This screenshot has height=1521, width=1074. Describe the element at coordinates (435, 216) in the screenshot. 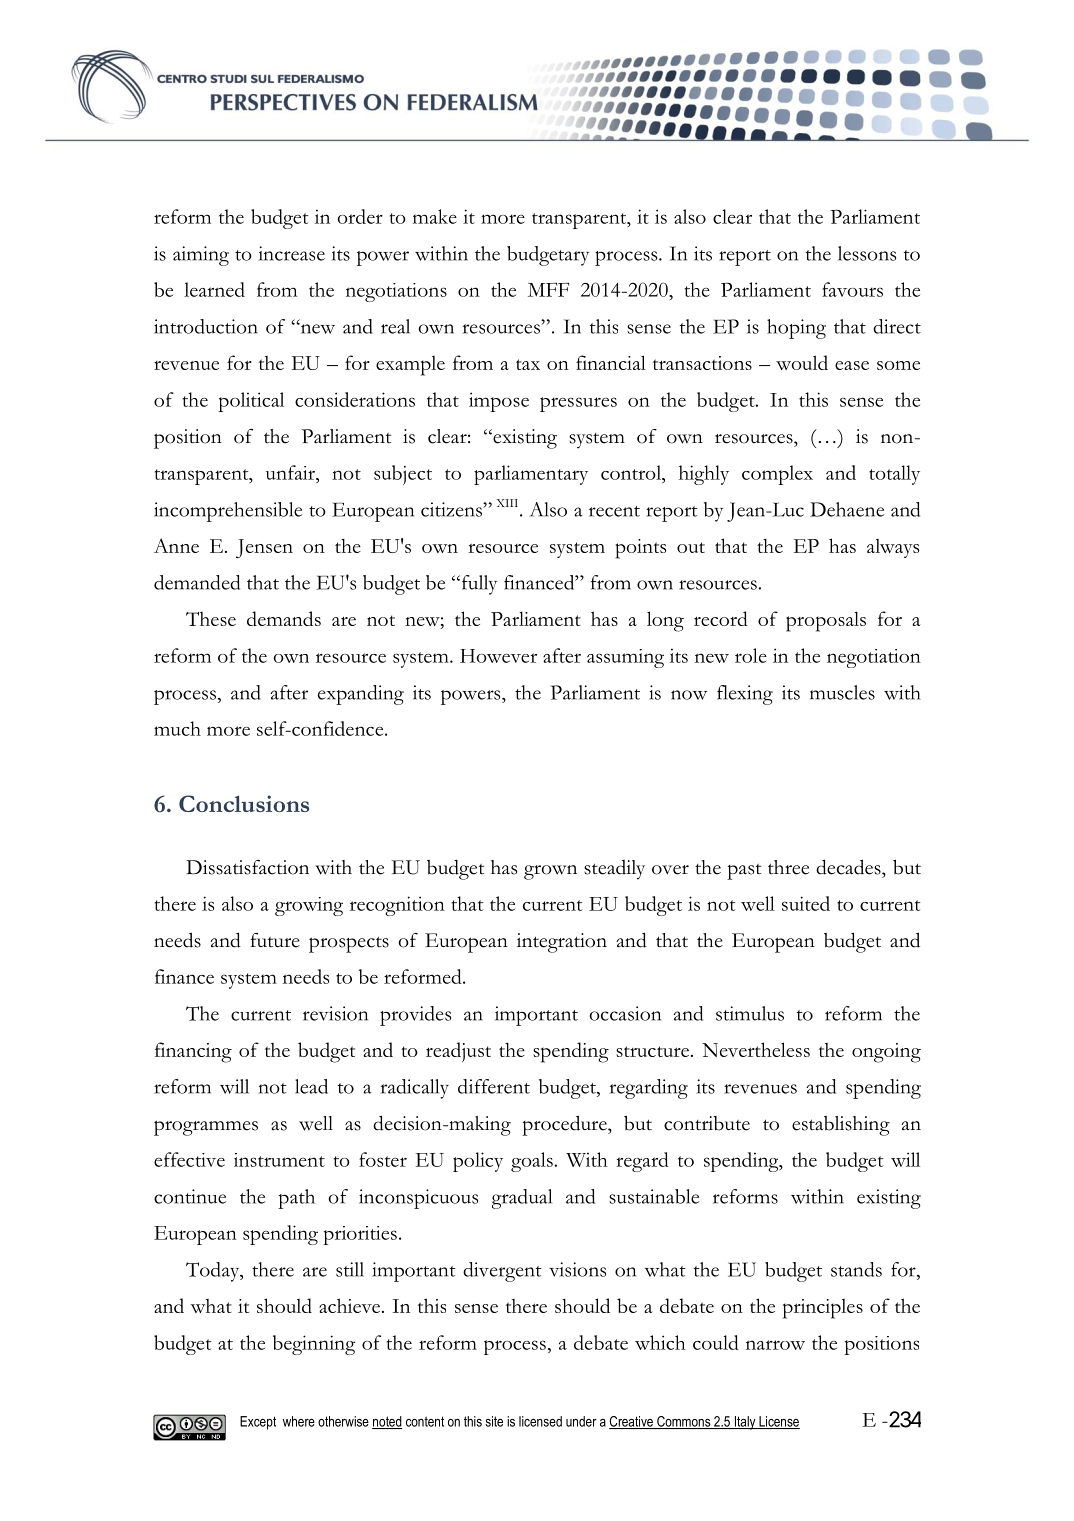

I see `make` at that location.
